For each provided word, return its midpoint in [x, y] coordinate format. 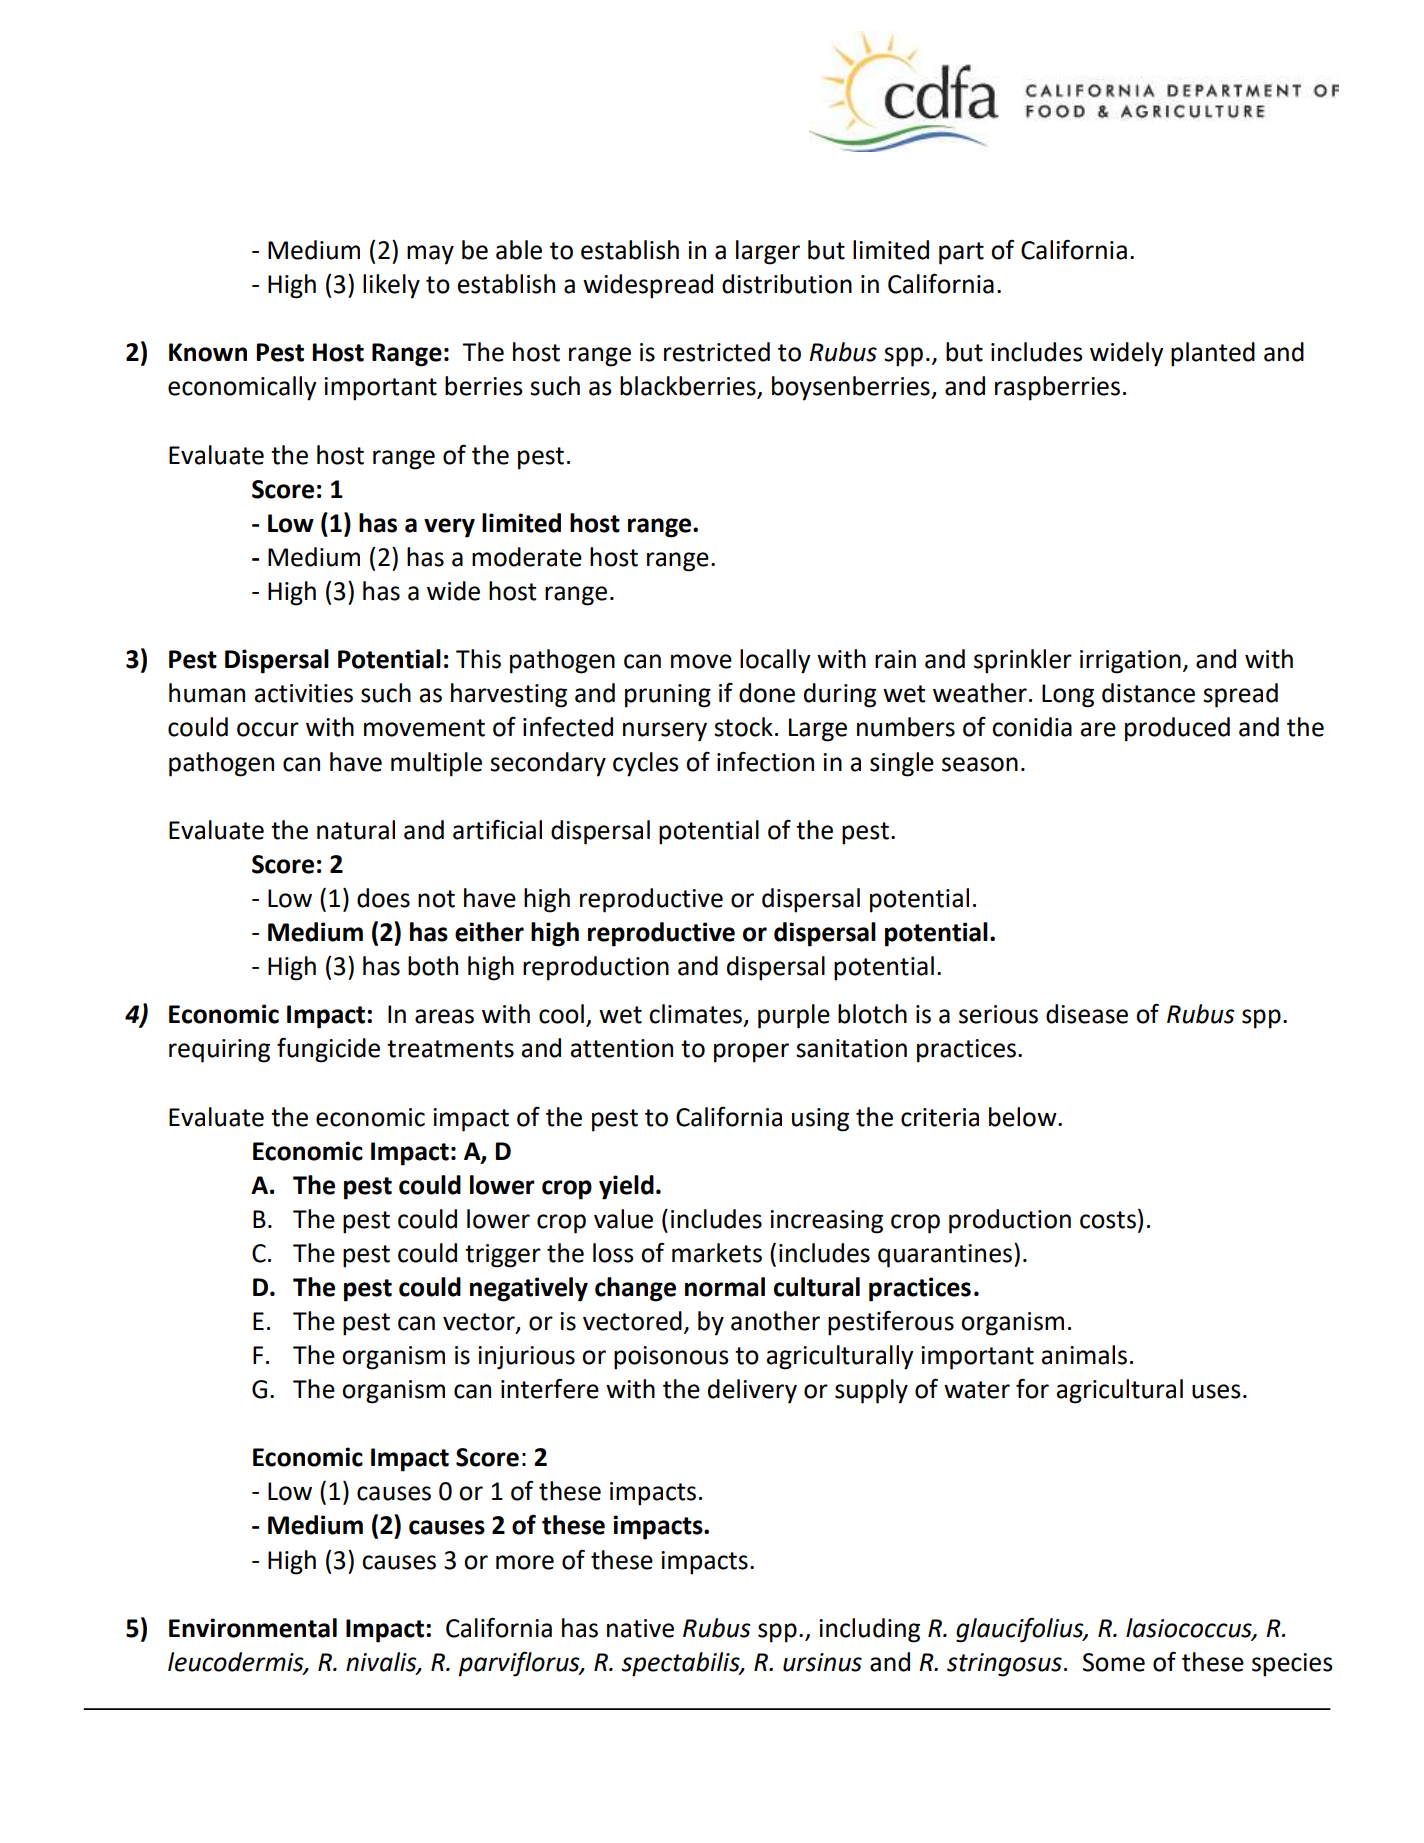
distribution [787, 284]
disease [1087, 1014]
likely [391, 286]
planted [1213, 354]
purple [794, 1016]
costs [1108, 1220]
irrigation [1130, 662]
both [433, 966]
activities [304, 693]
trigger [503, 1256]
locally [775, 661]
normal [725, 1287]
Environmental [253, 1628]
